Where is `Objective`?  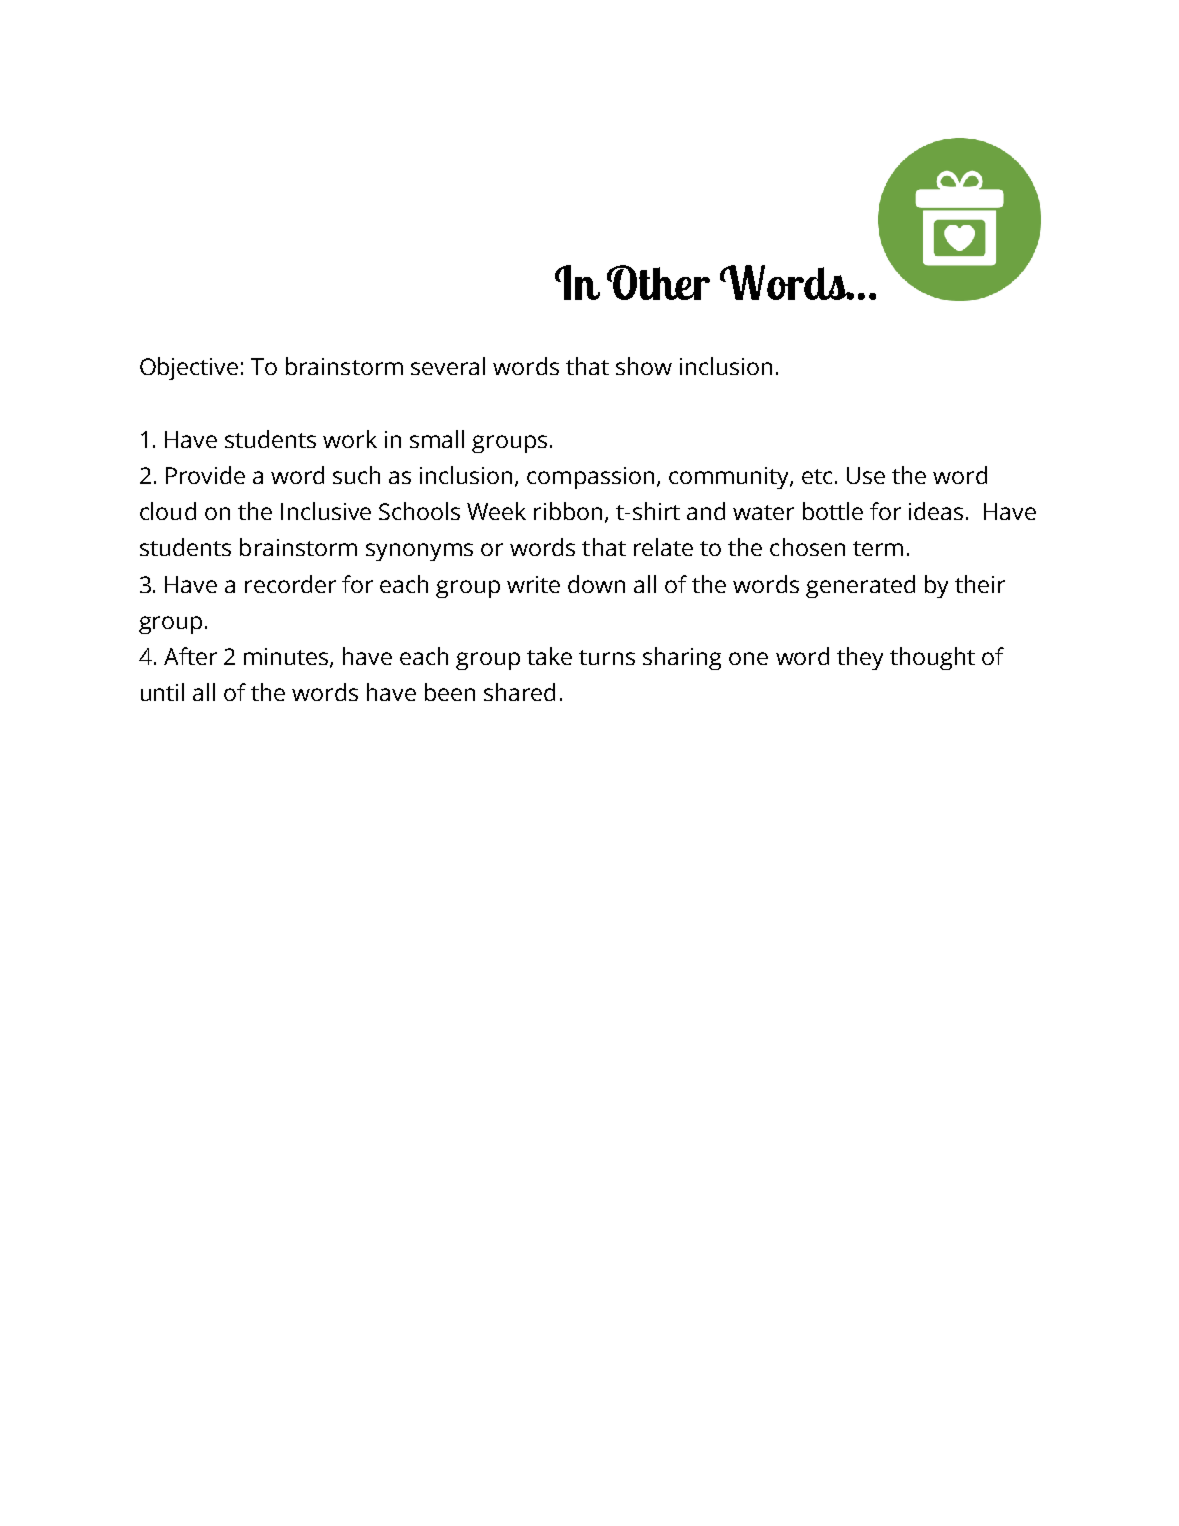 Objective is located at coordinates (189, 368).
